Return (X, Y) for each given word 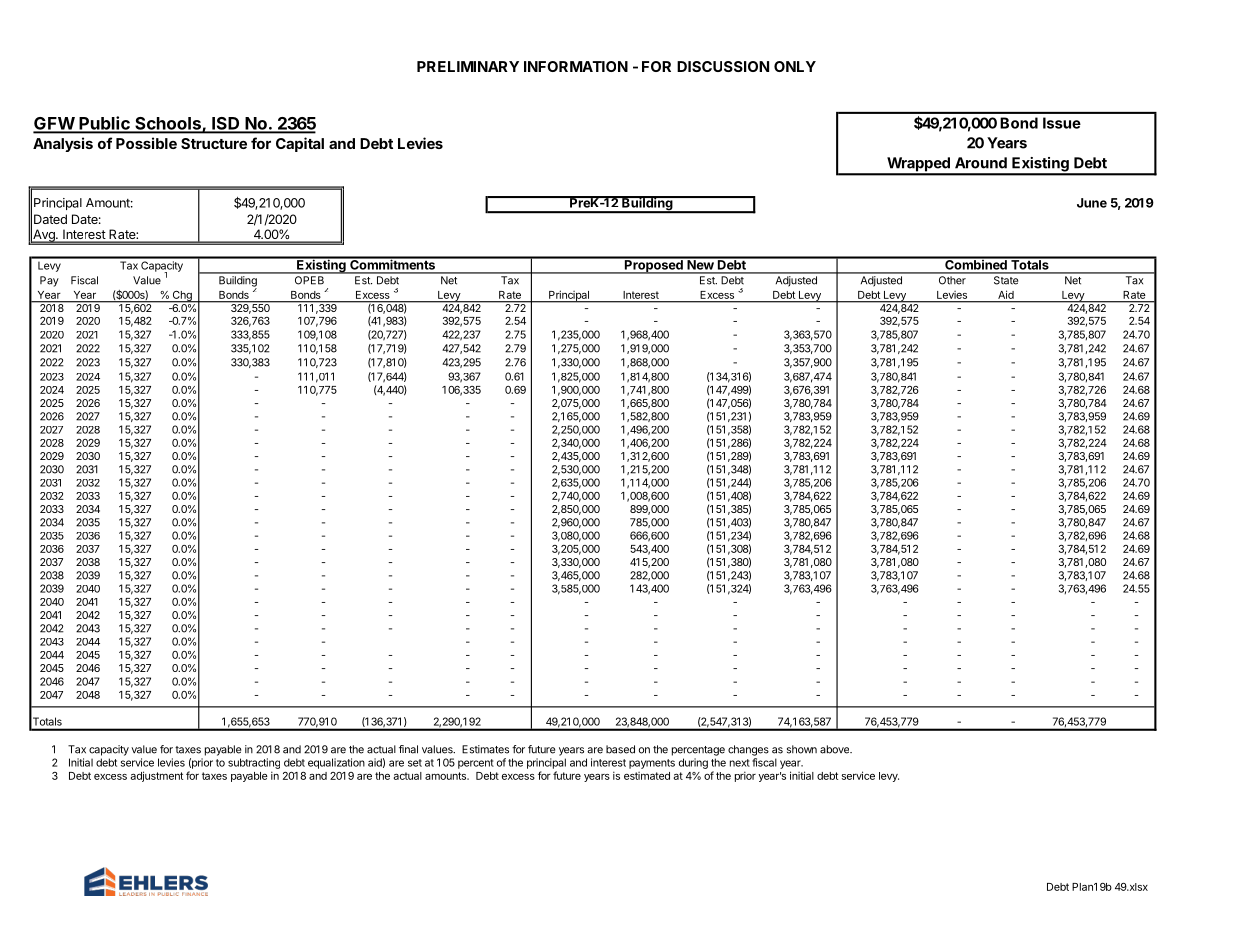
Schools (168, 124)
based (620, 749)
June (1092, 203)
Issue (1062, 123)
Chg (182, 297)
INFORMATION (576, 66)
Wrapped (918, 165)
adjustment (157, 776)
